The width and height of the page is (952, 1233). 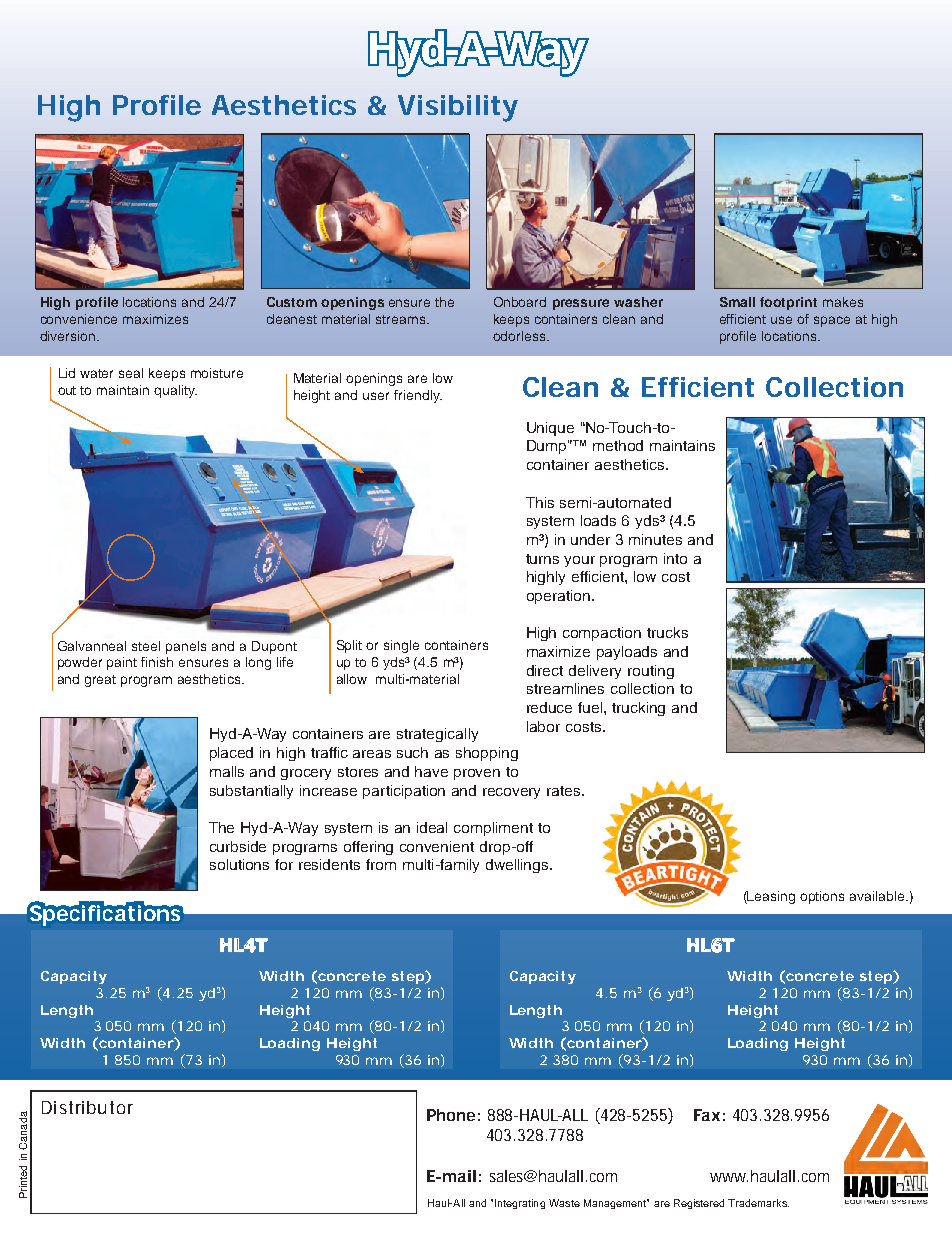 I want to click on space, so click(x=832, y=321).
